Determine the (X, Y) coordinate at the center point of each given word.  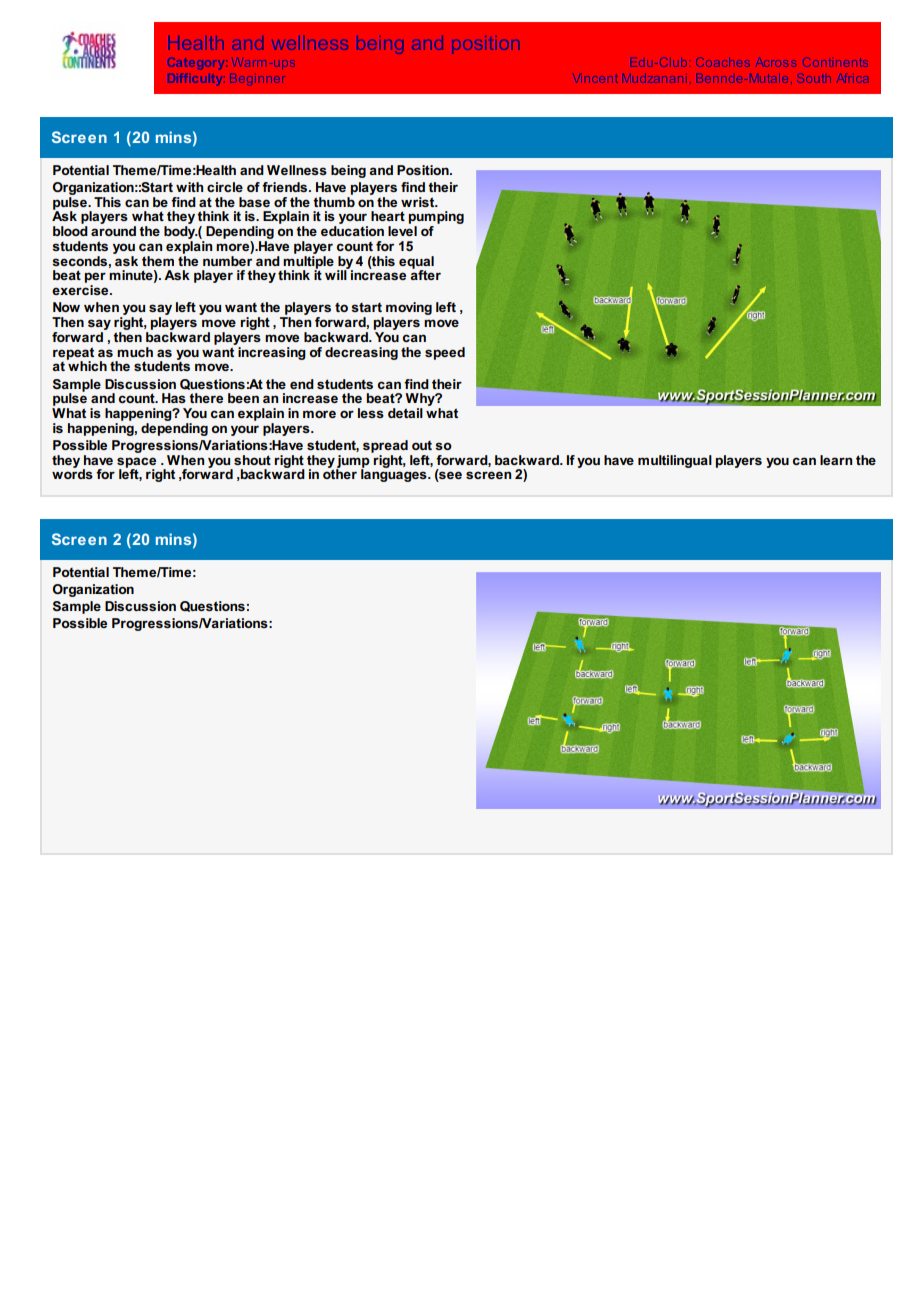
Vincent (595, 78)
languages (395, 474)
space (136, 463)
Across (776, 62)
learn (836, 460)
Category (196, 63)
